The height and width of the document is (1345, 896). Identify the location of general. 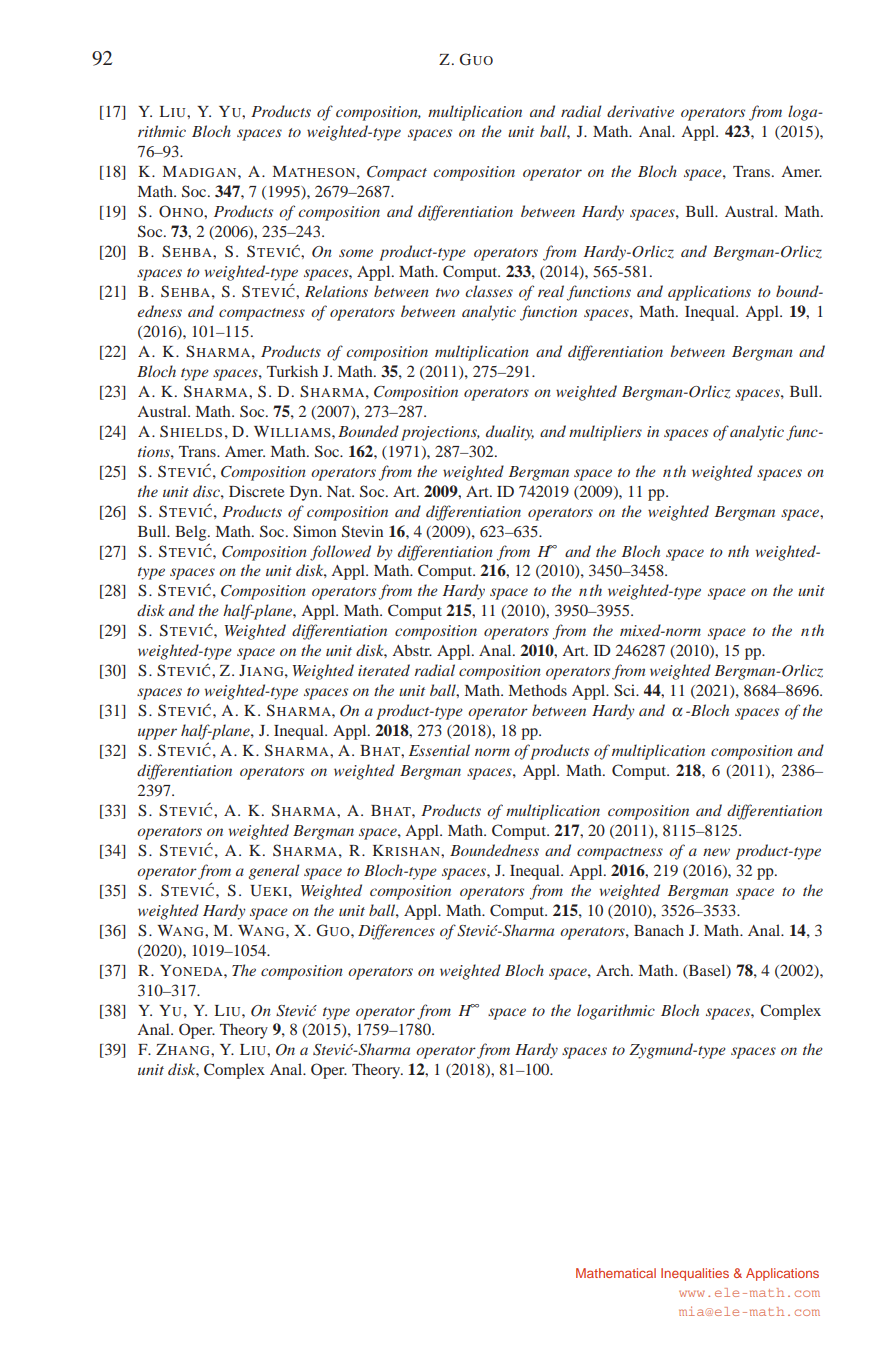
(274, 872).
